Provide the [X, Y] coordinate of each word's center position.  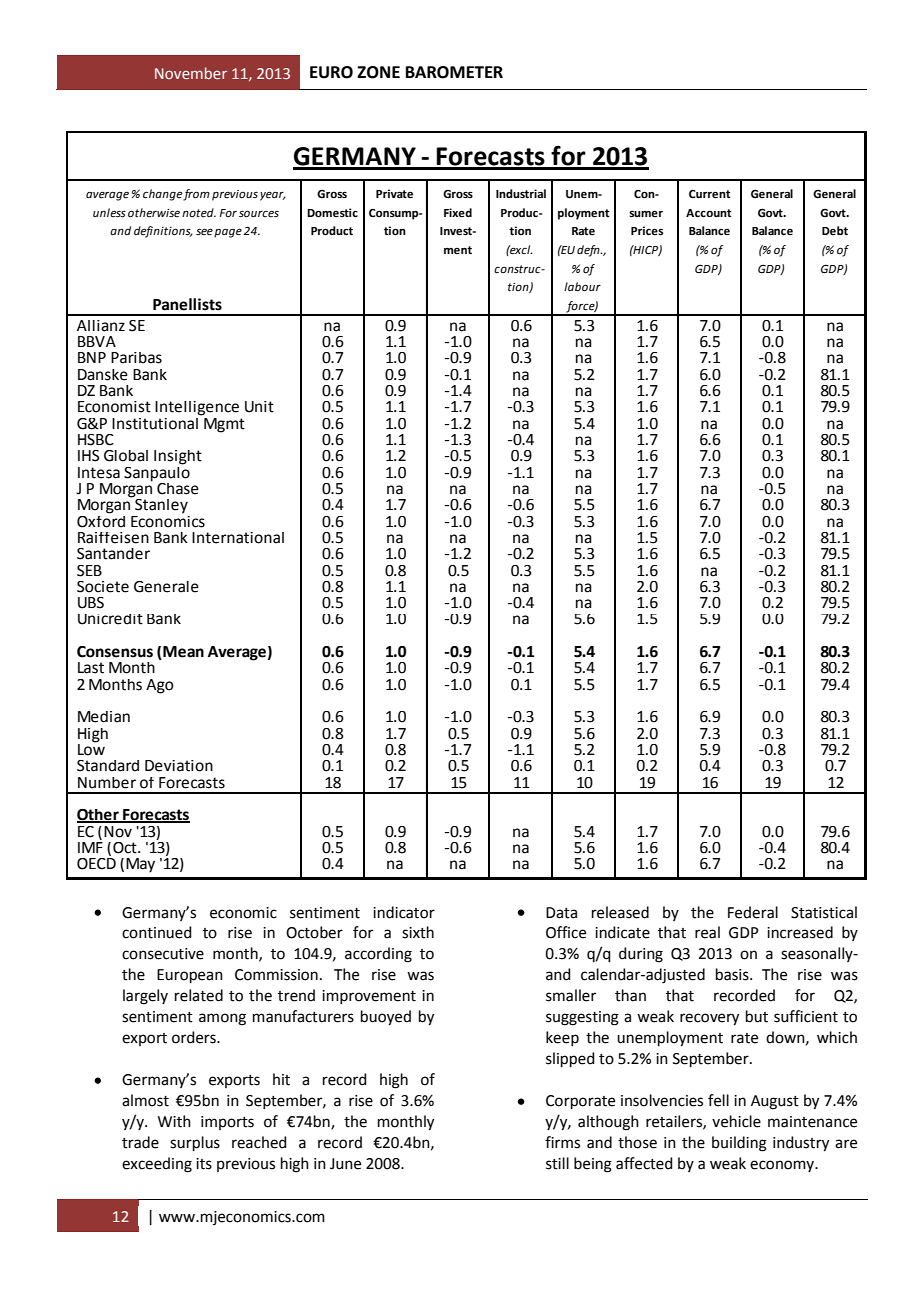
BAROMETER [454, 72]
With [174, 1121]
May [140, 865]
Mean [182, 653]
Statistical [824, 912]
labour [582, 287]
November [191, 73]
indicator [404, 912]
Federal [753, 912]
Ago [160, 686]
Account [708, 213]
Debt [835, 231]
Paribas [136, 358]
